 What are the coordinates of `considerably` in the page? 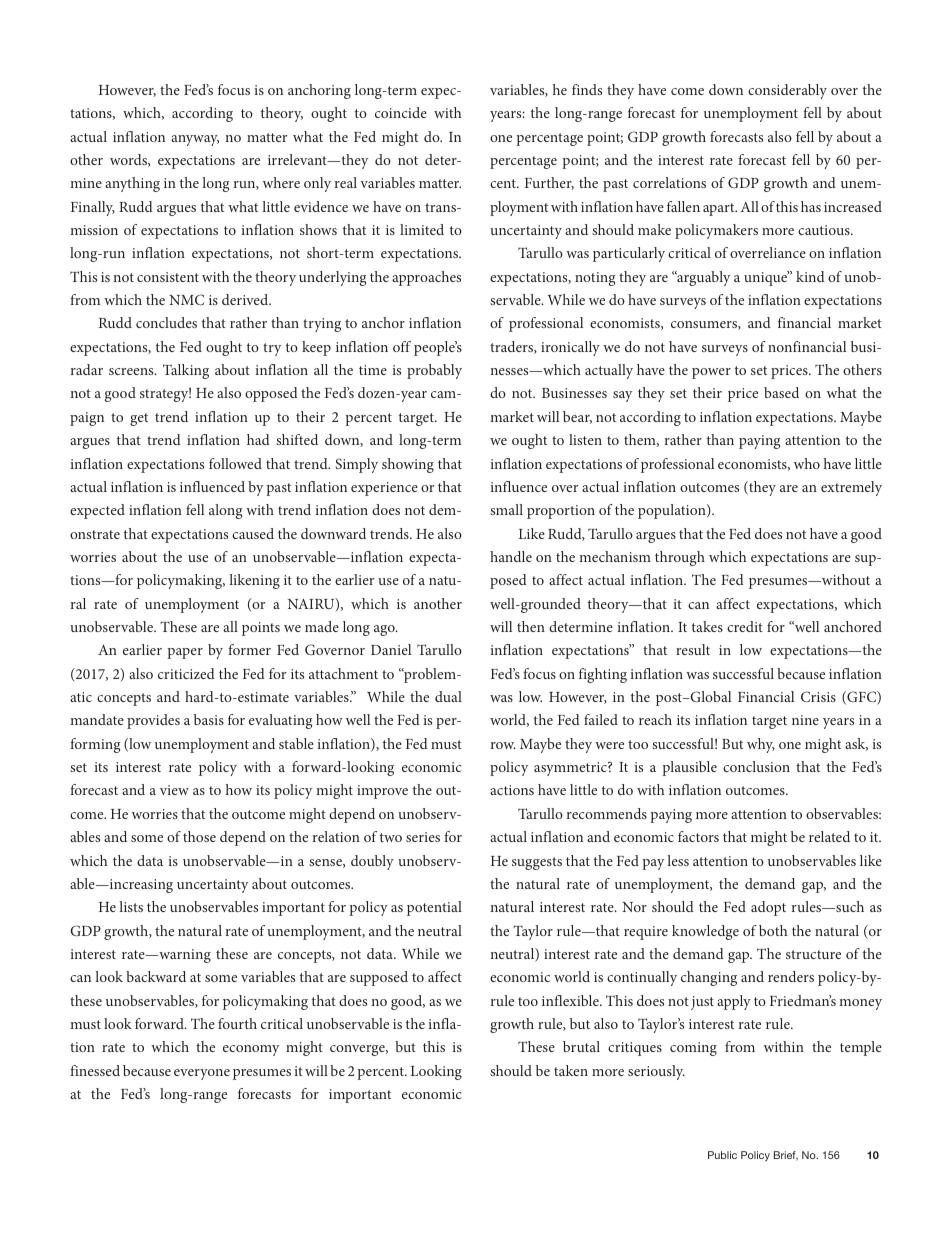 It's located at (787, 91).
